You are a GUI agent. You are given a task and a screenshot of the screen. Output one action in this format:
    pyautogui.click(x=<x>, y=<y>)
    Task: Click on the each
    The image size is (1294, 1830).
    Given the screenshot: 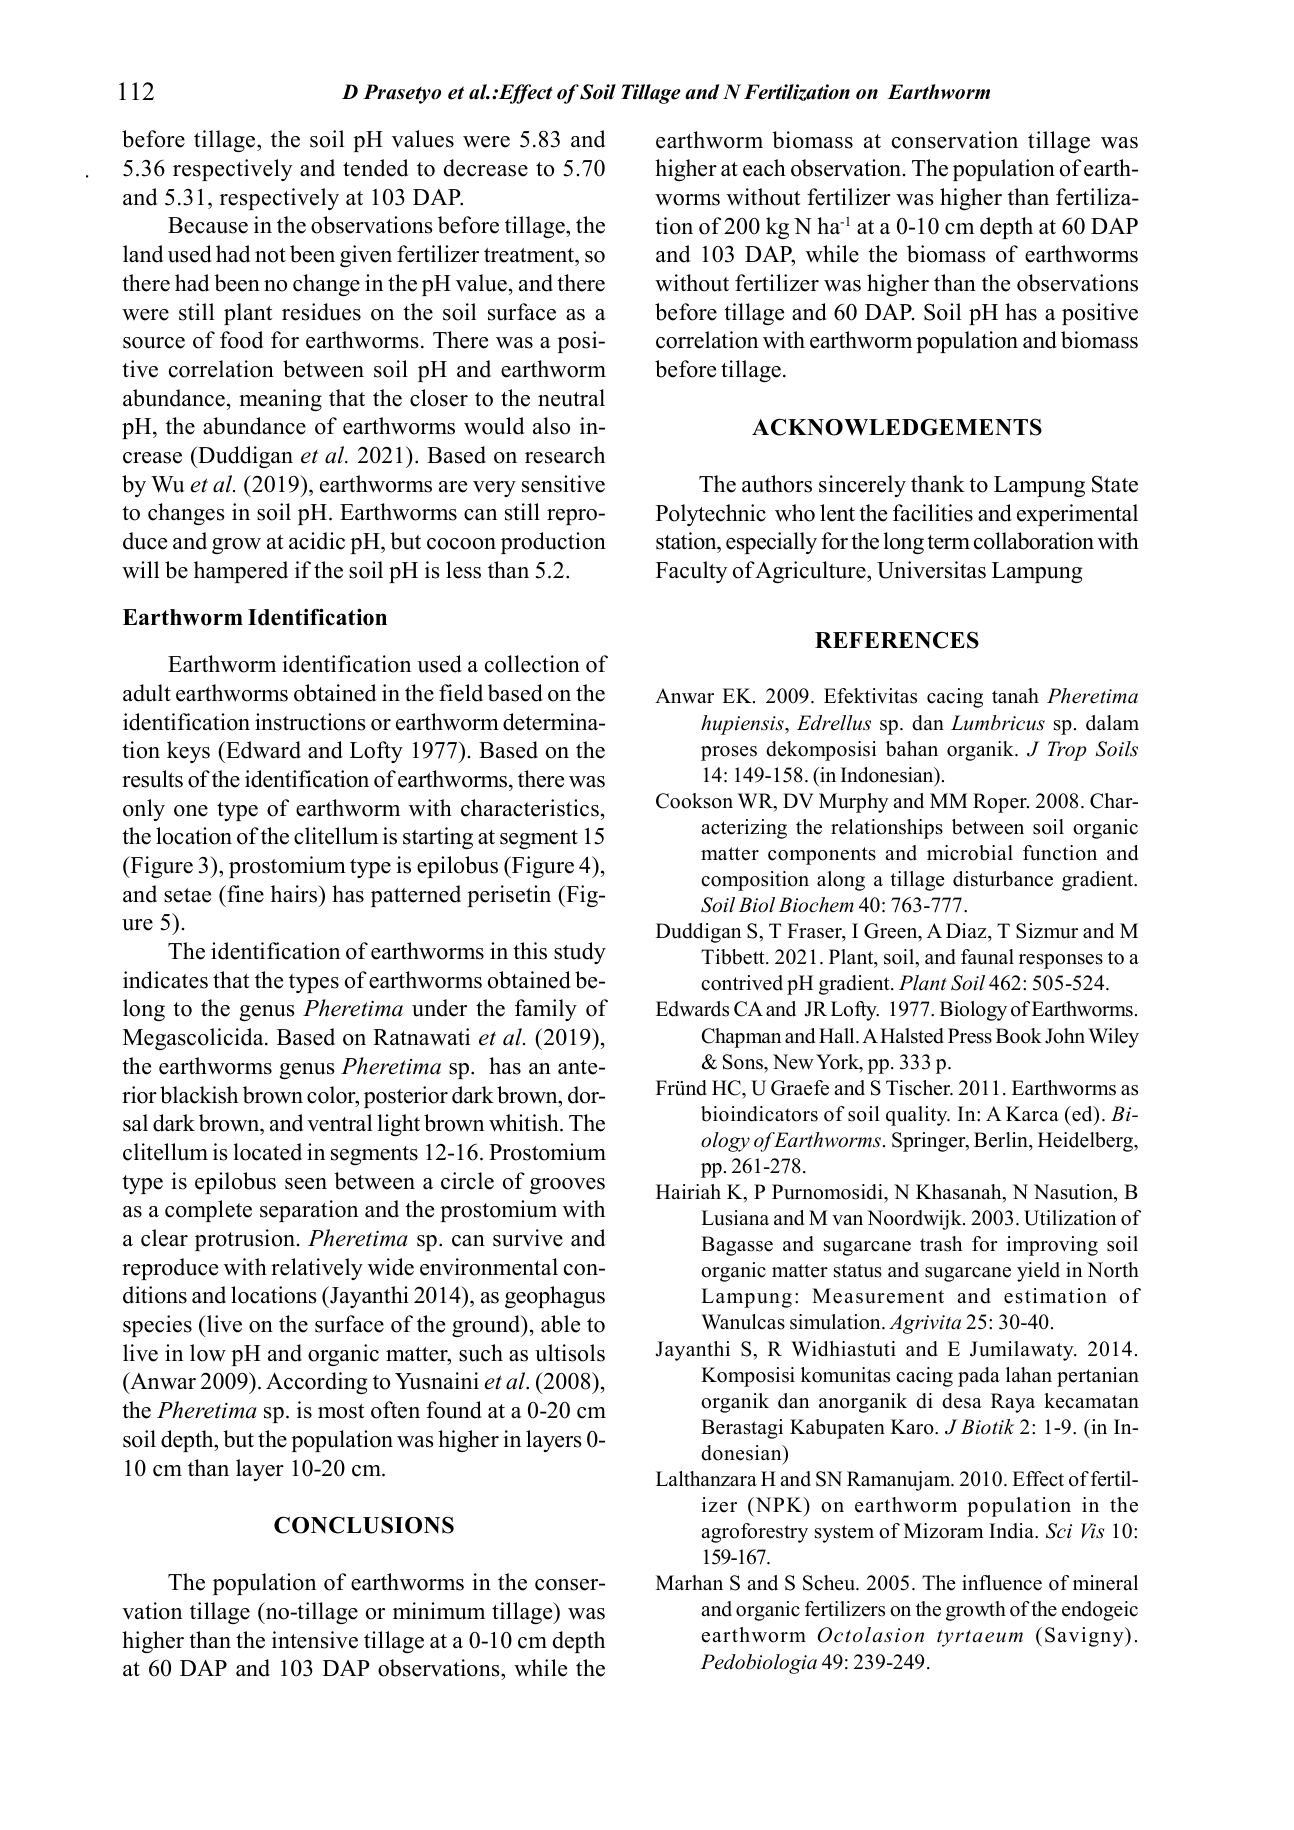 What is the action you would take?
    pyautogui.click(x=764, y=168)
